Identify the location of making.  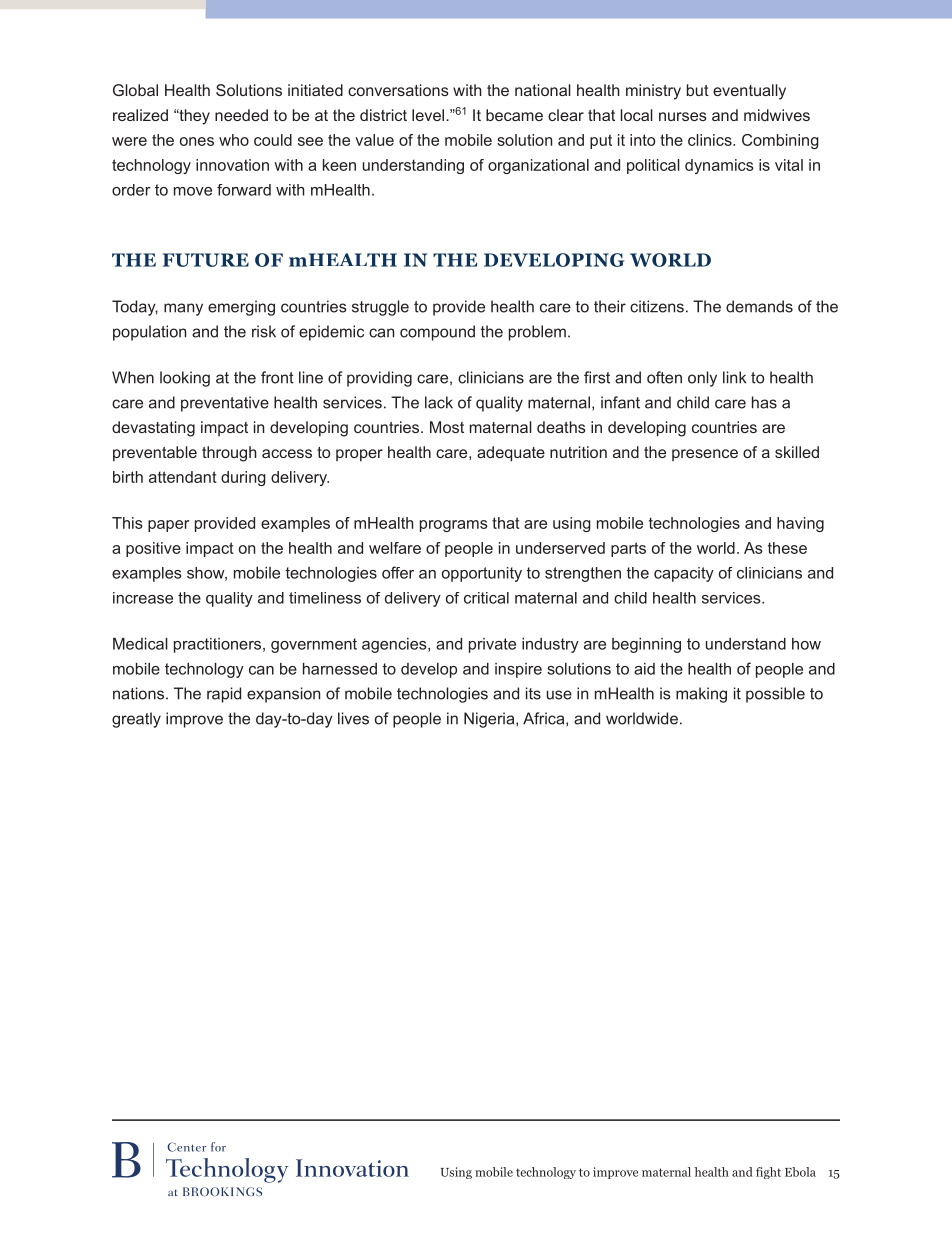
(701, 695).
